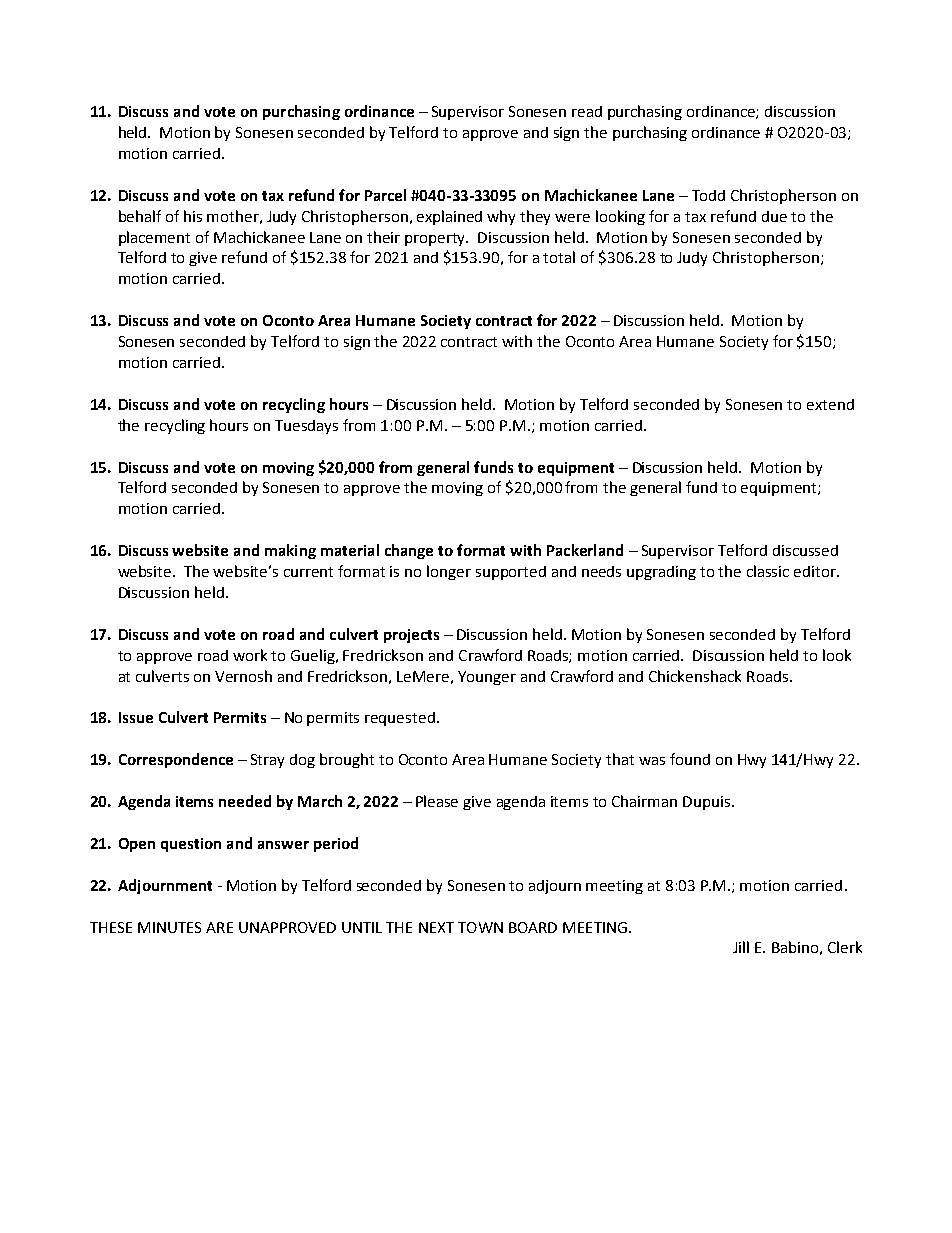  Describe the element at coordinates (169, 927) in the screenshot. I see `MINUTES` at that location.
